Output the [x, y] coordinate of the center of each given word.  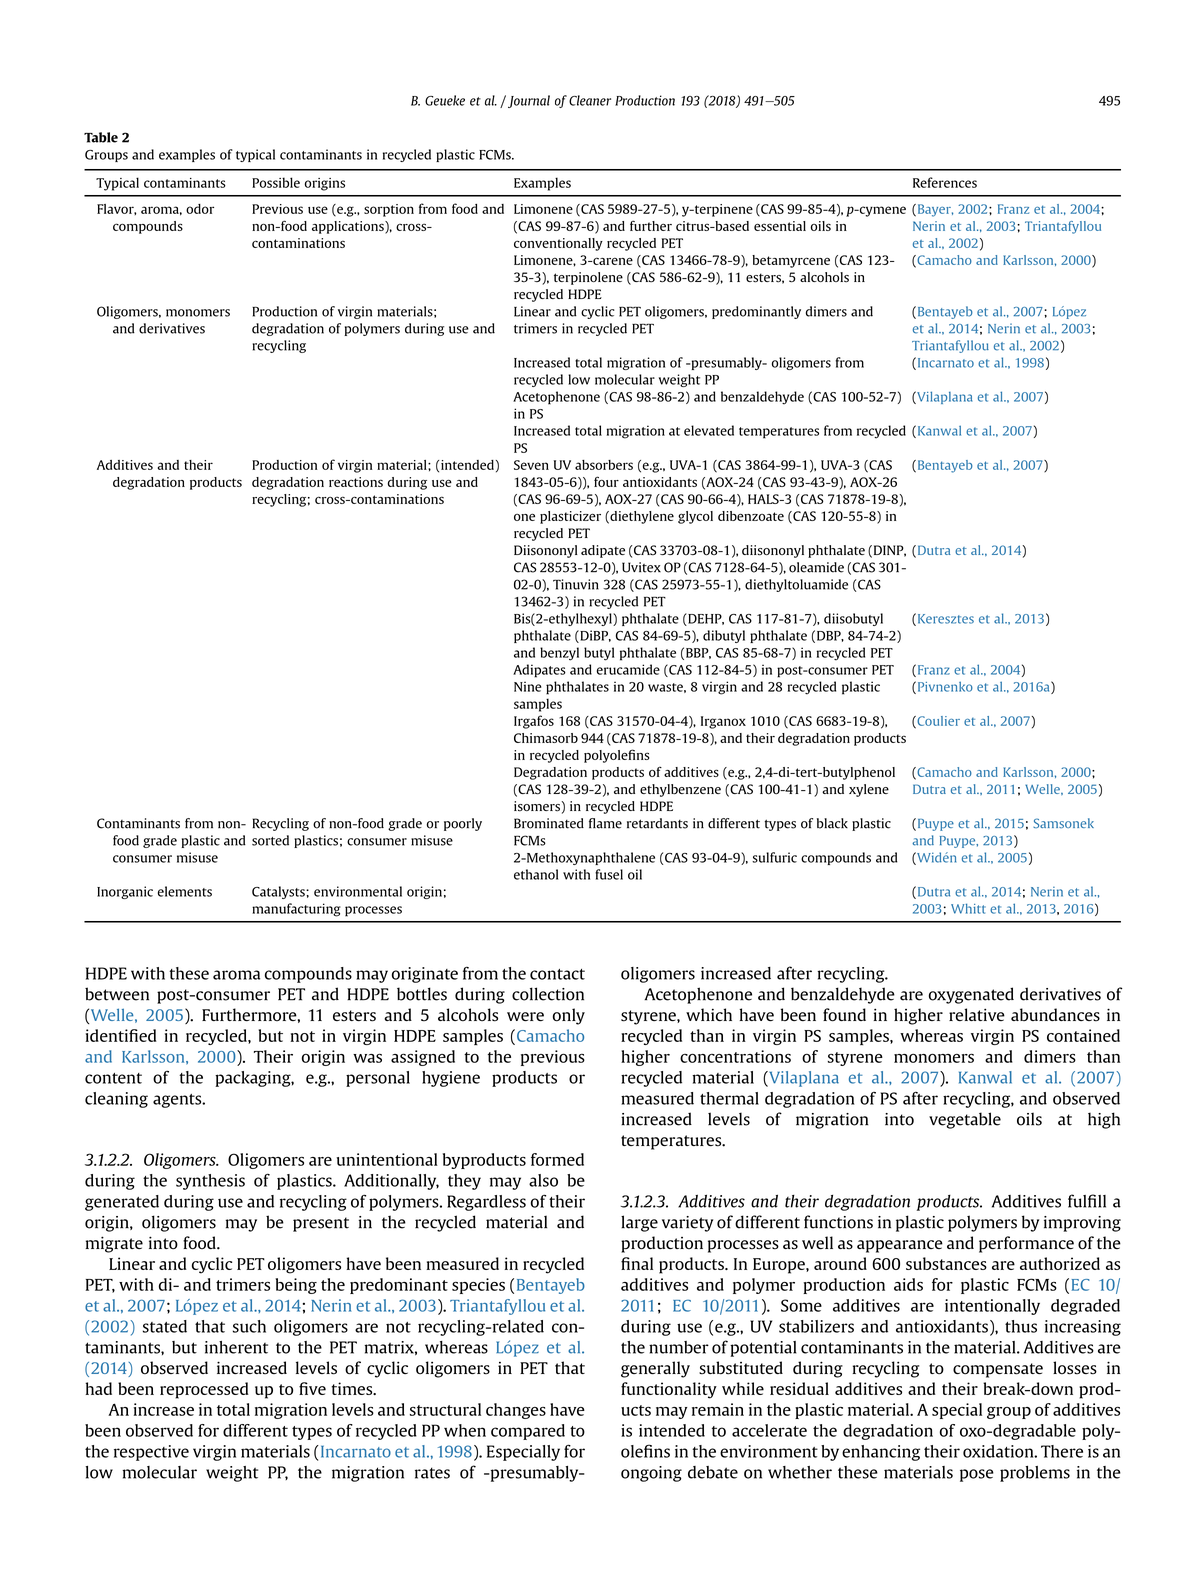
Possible [276, 182]
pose [977, 1475]
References [945, 182]
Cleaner [590, 100]
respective [151, 1453]
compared [528, 1432]
